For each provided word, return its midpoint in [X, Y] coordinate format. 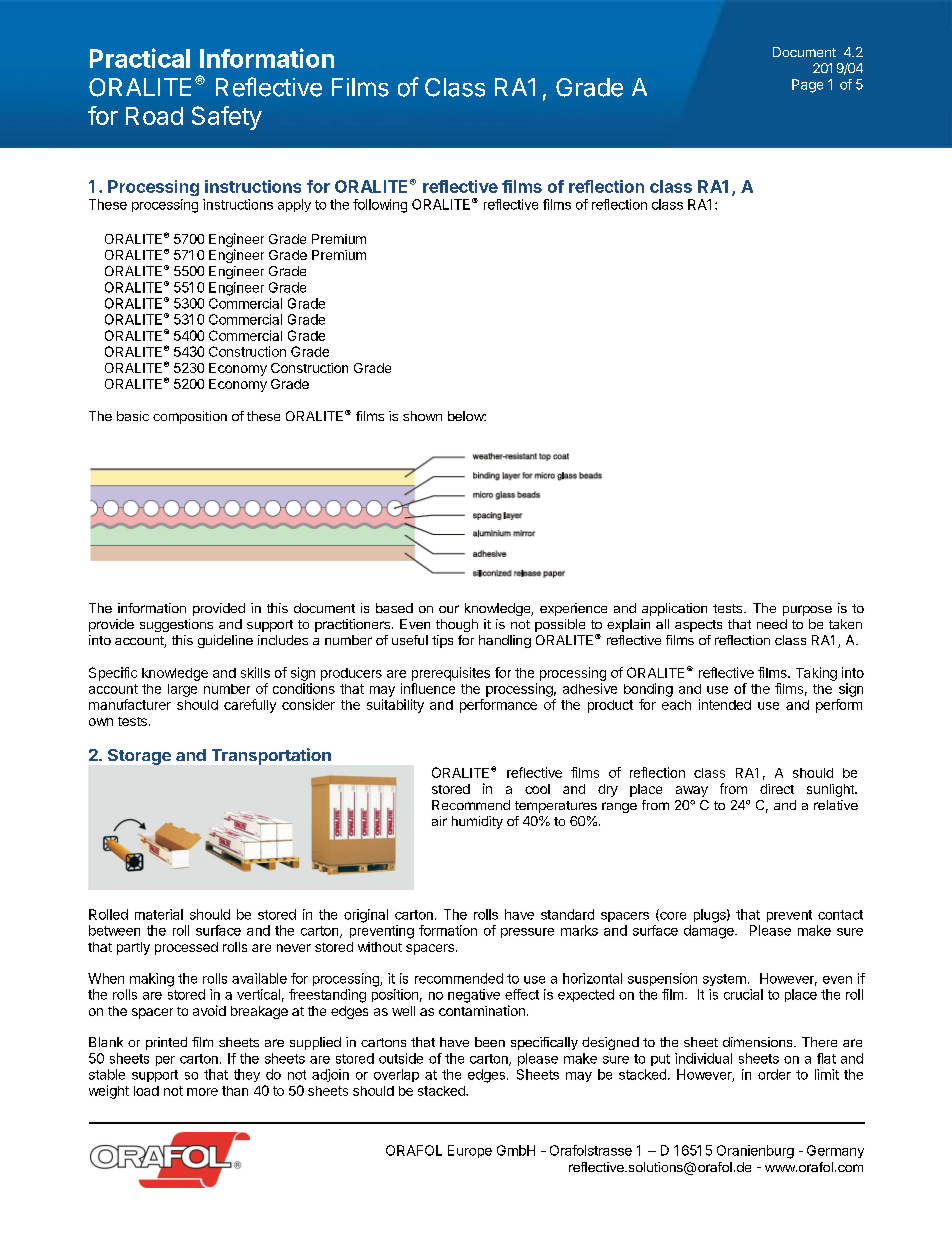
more [202, 1092]
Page [807, 86]
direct [777, 789]
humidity [477, 822]
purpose [807, 610]
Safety [227, 118]
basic [133, 416]
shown [422, 416]
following [380, 206]
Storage [139, 757]
